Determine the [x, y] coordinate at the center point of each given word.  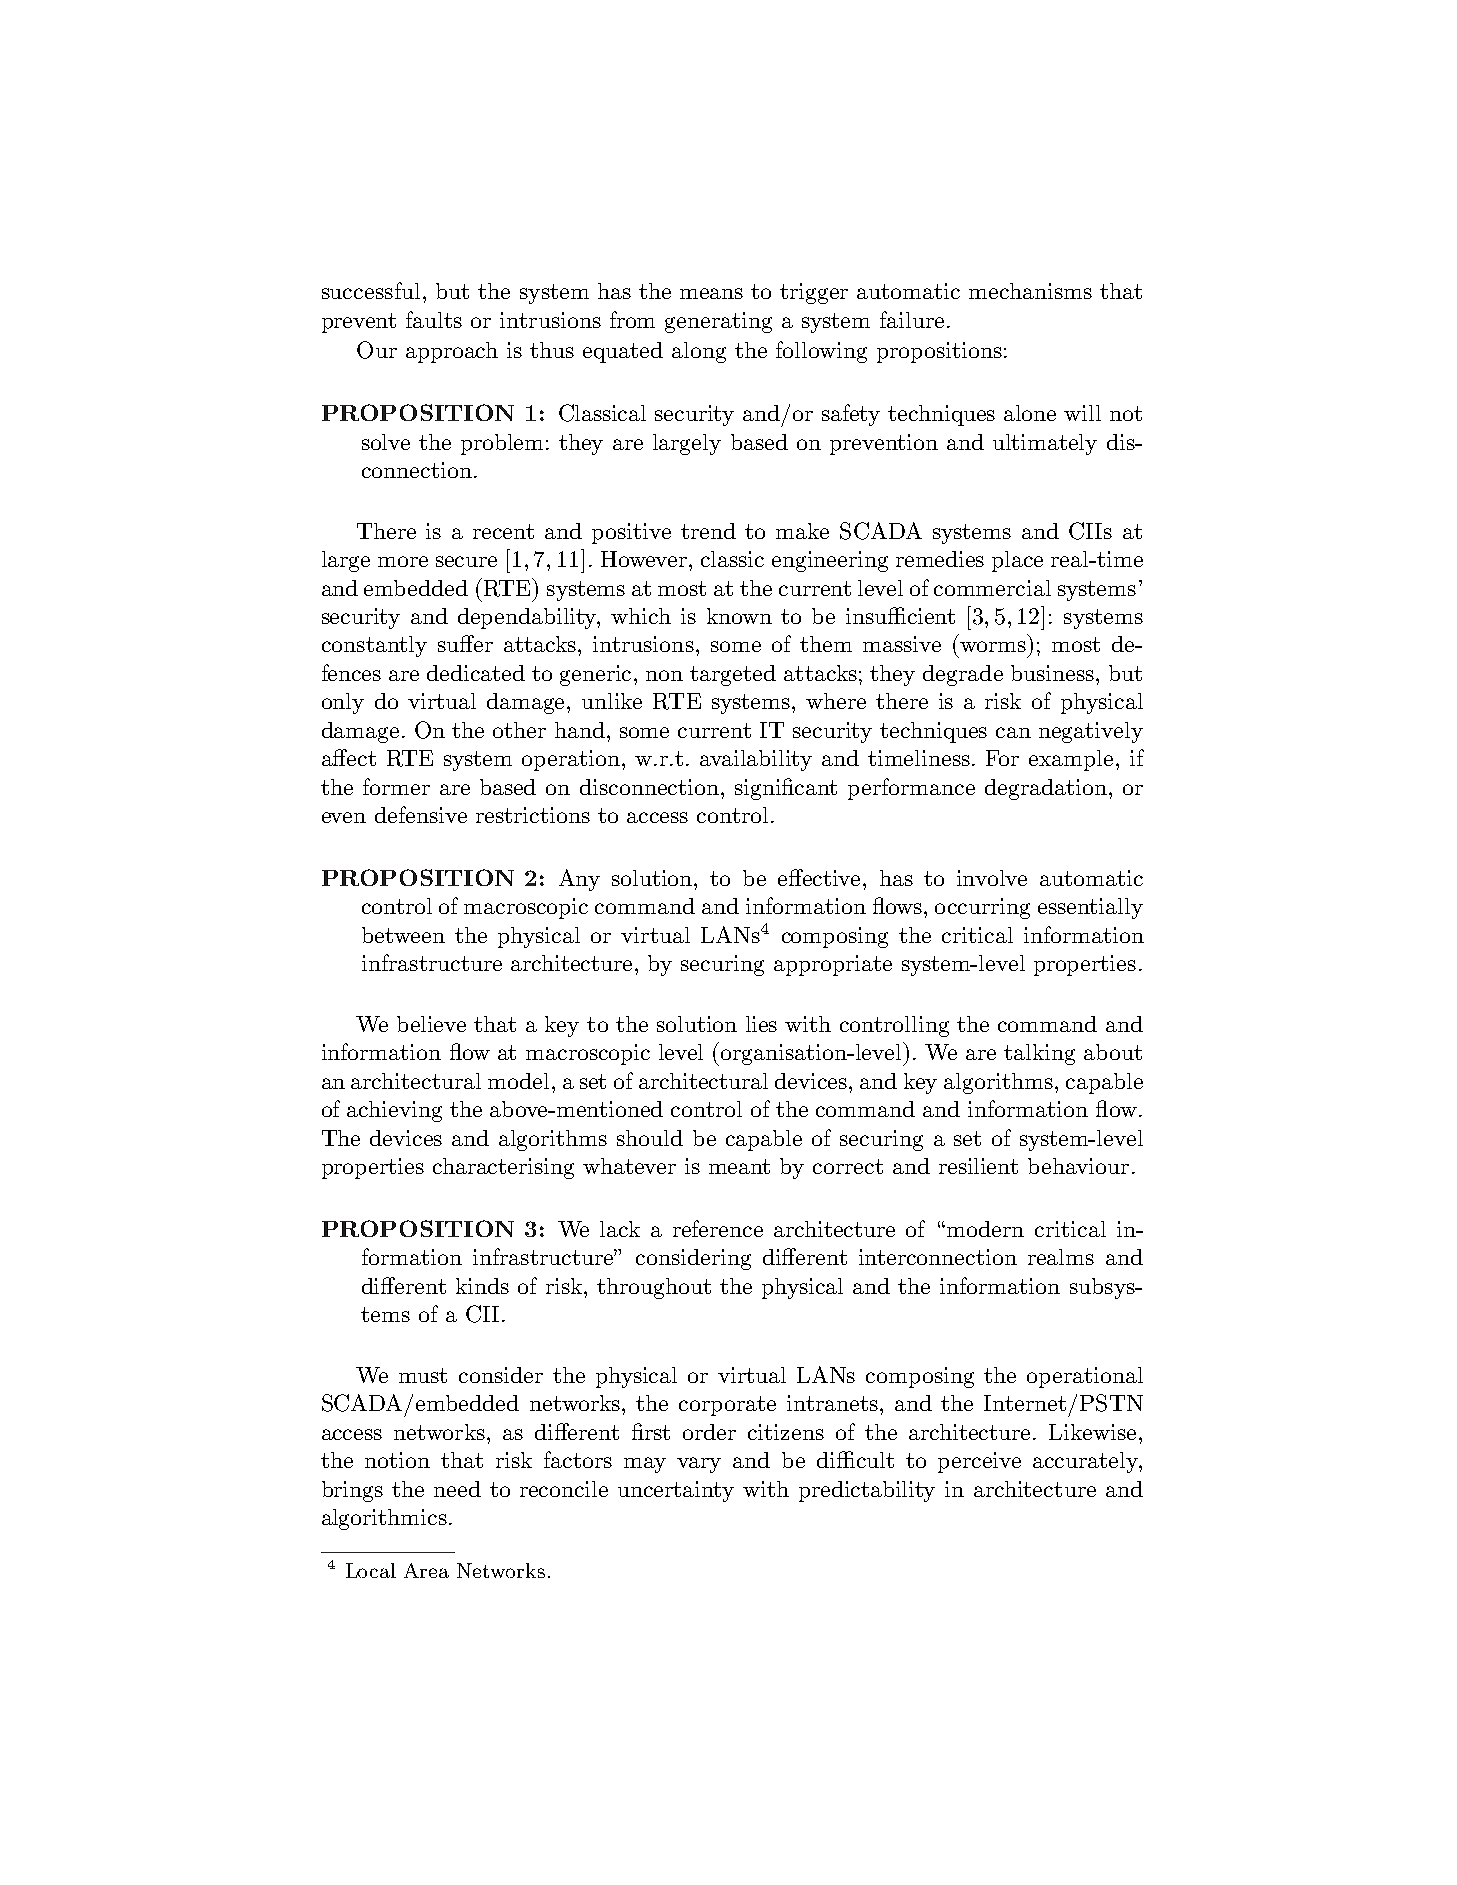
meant [739, 1166]
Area [426, 1570]
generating [718, 322]
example [1071, 760]
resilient [978, 1166]
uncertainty [676, 1491]
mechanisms [1030, 291]
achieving [394, 1111]
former [396, 786]
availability [756, 760]
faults [434, 319]
